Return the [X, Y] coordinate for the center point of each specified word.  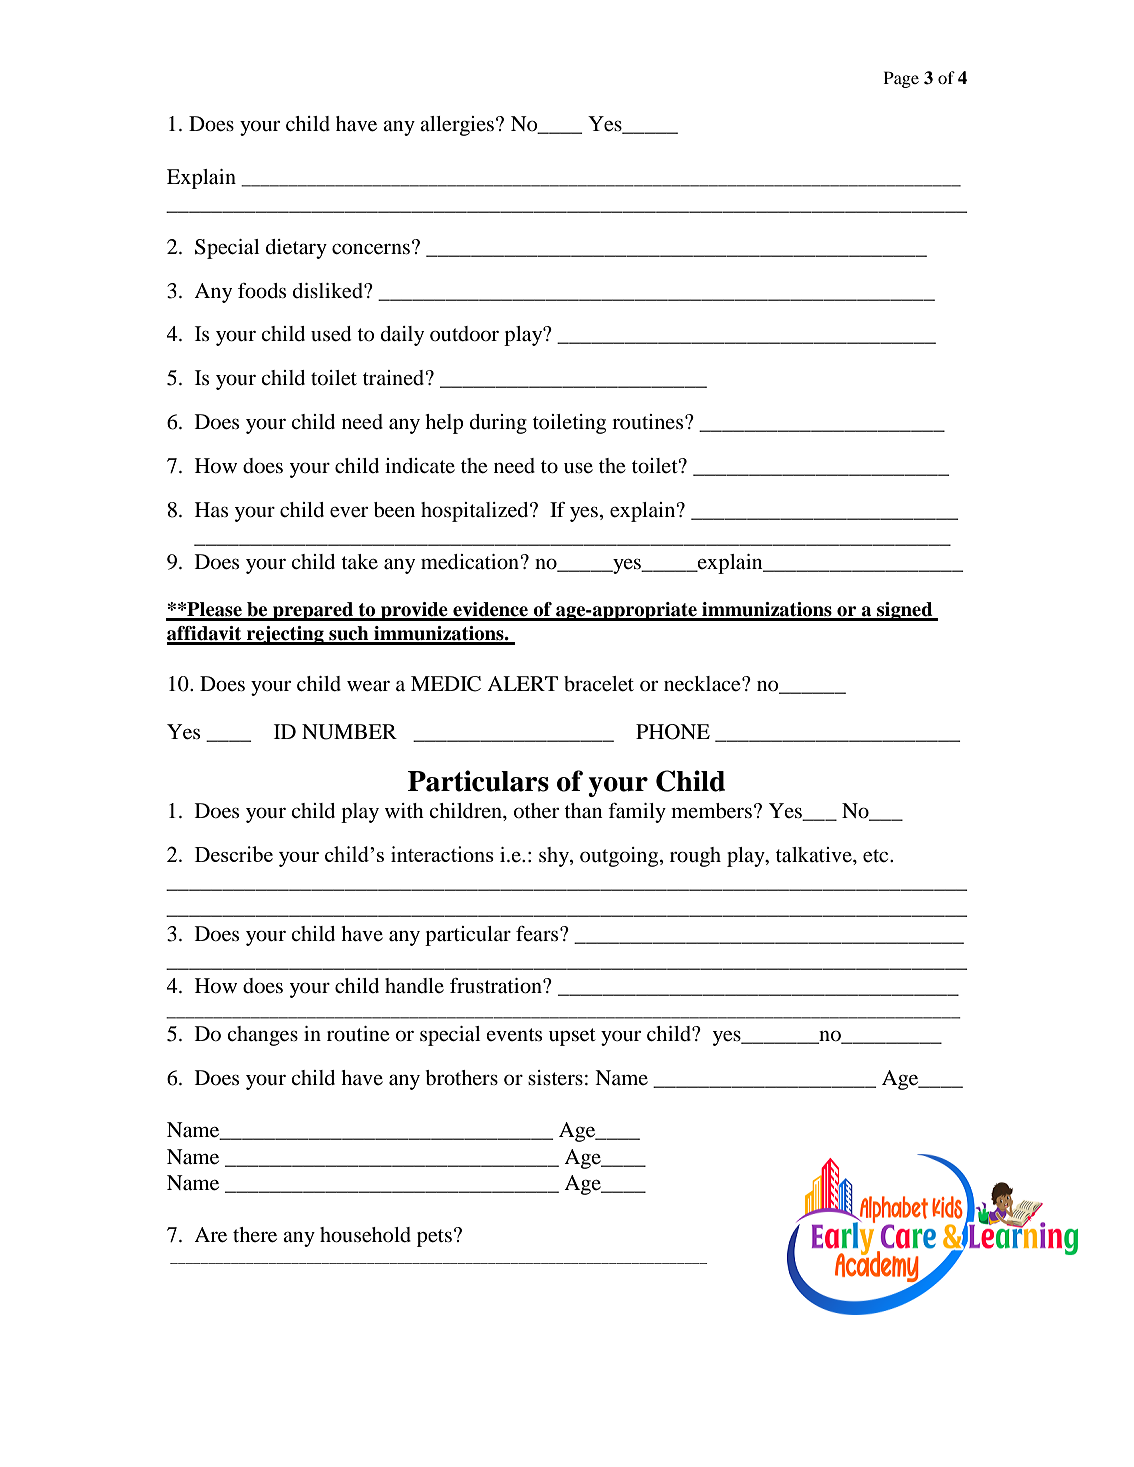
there [255, 1235]
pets [434, 1238]
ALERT [522, 683]
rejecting [285, 635]
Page [901, 79]
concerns [371, 249]
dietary [296, 249]
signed [905, 611]
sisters [555, 1077]
